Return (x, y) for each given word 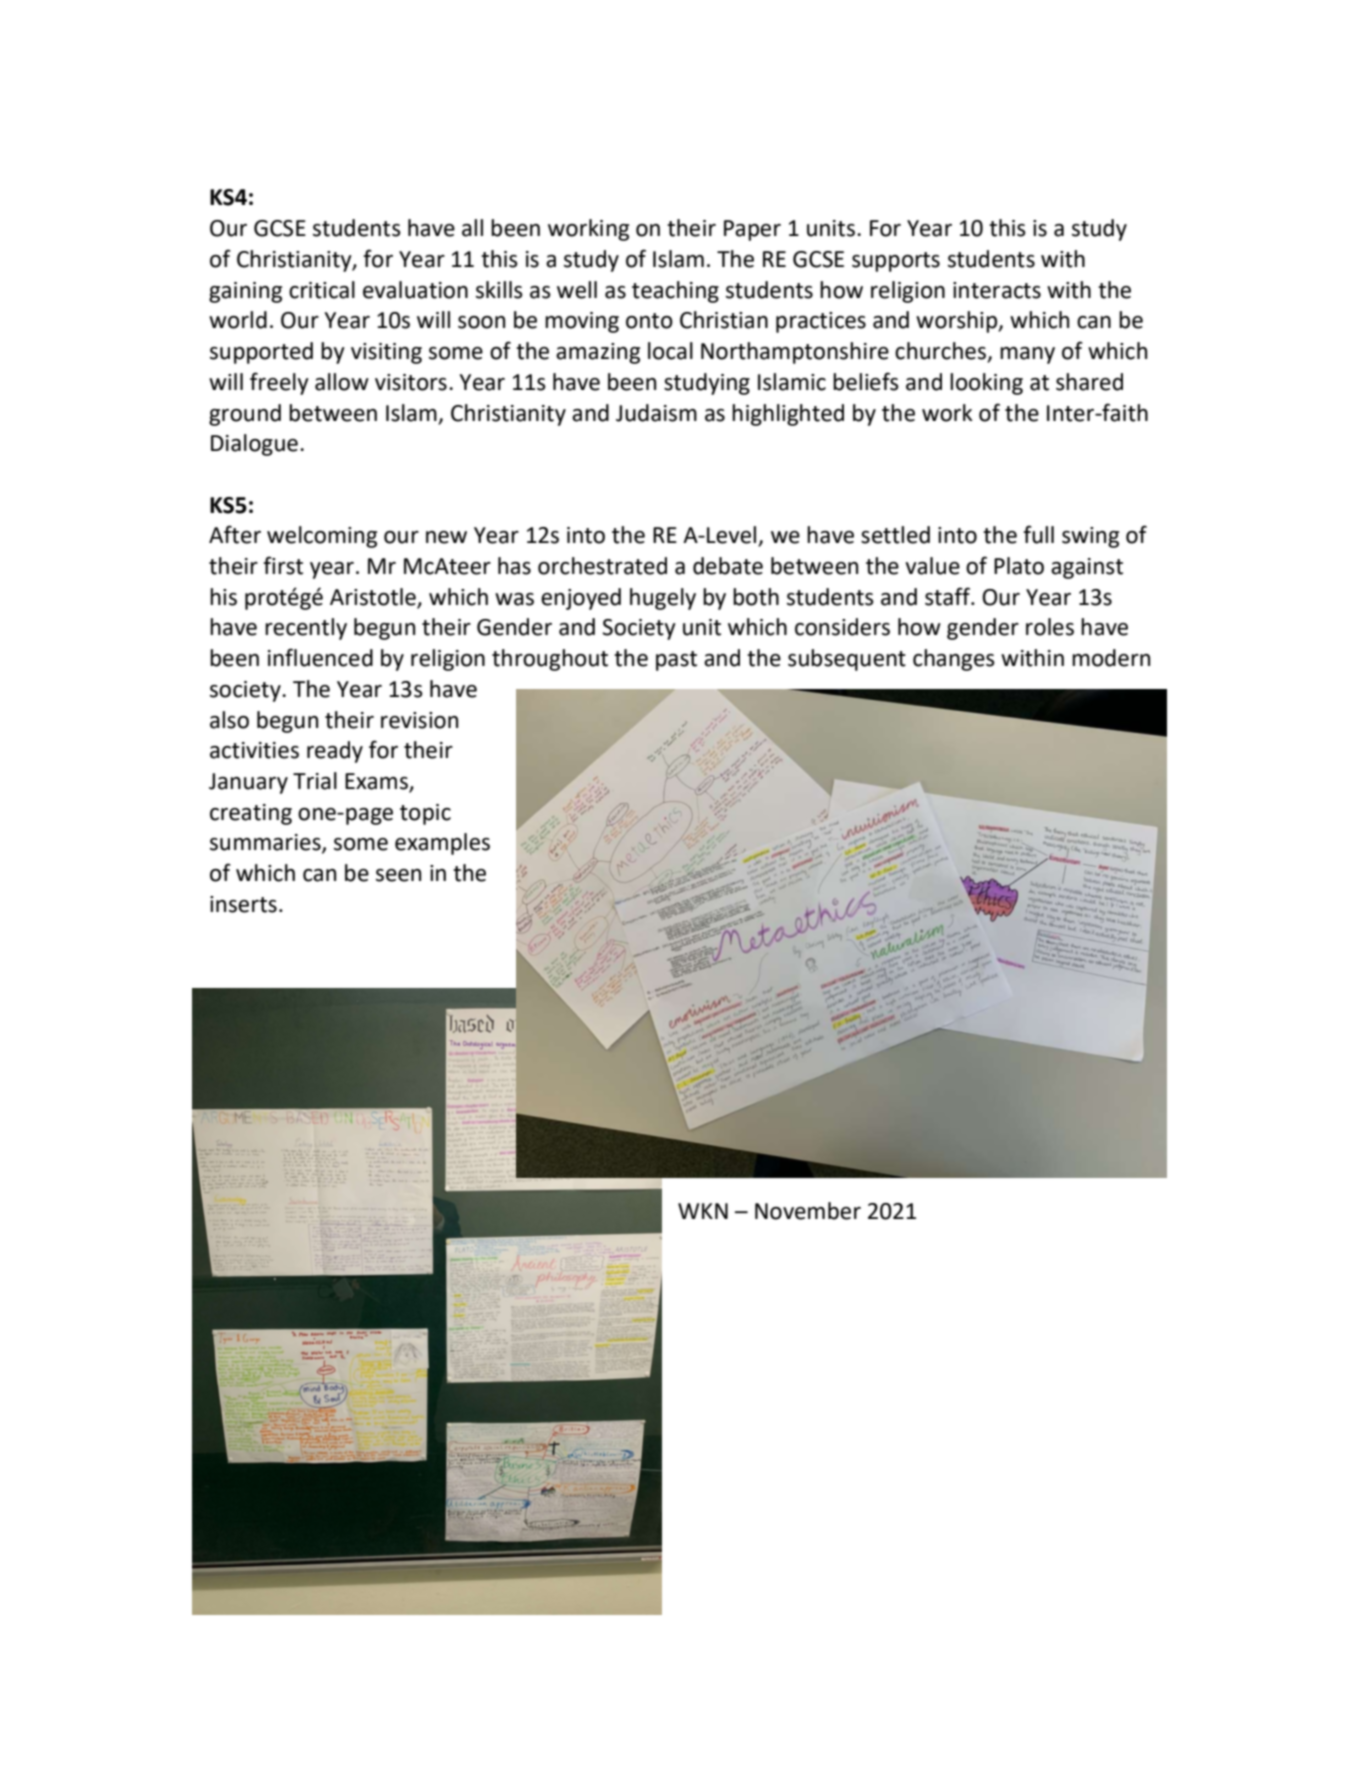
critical (322, 290)
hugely (663, 599)
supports (896, 262)
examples (442, 844)
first (283, 565)
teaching (675, 292)
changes (954, 660)
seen (398, 875)
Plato (1019, 566)
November (808, 1211)
